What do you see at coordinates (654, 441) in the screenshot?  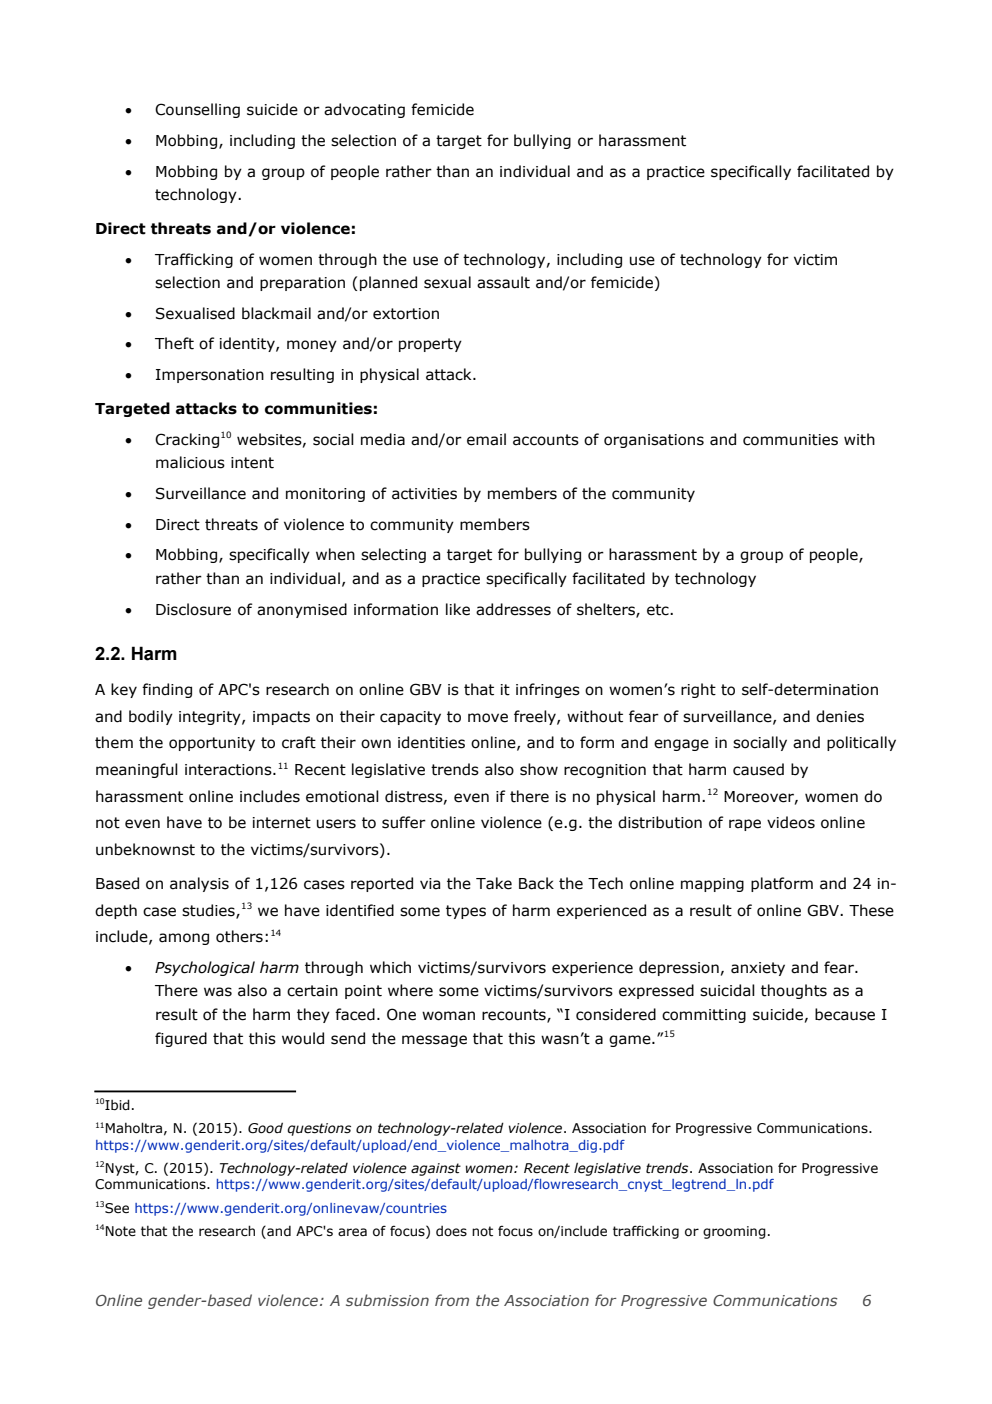 I see `organisations` at bounding box center [654, 441].
